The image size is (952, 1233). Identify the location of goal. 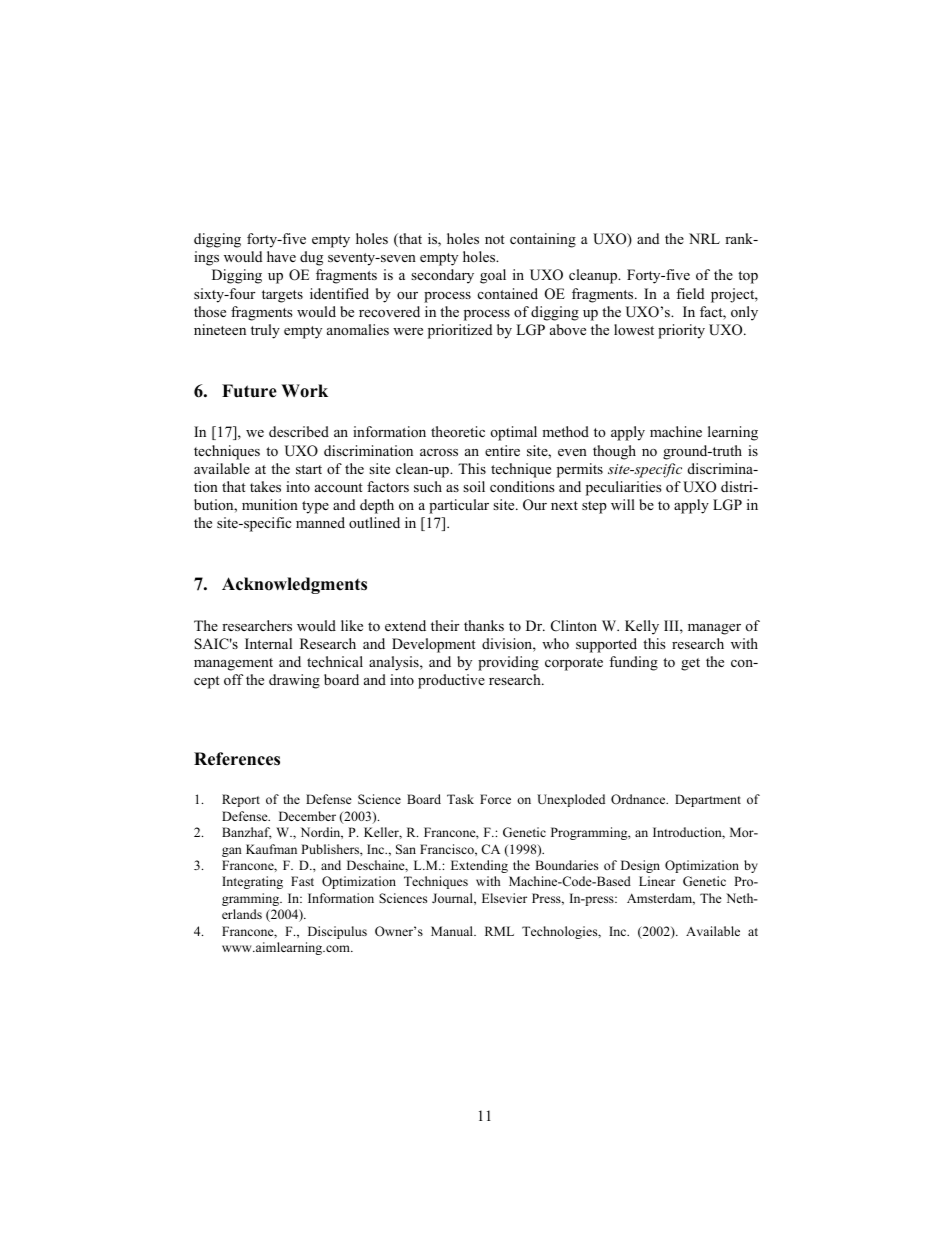
(493, 276).
